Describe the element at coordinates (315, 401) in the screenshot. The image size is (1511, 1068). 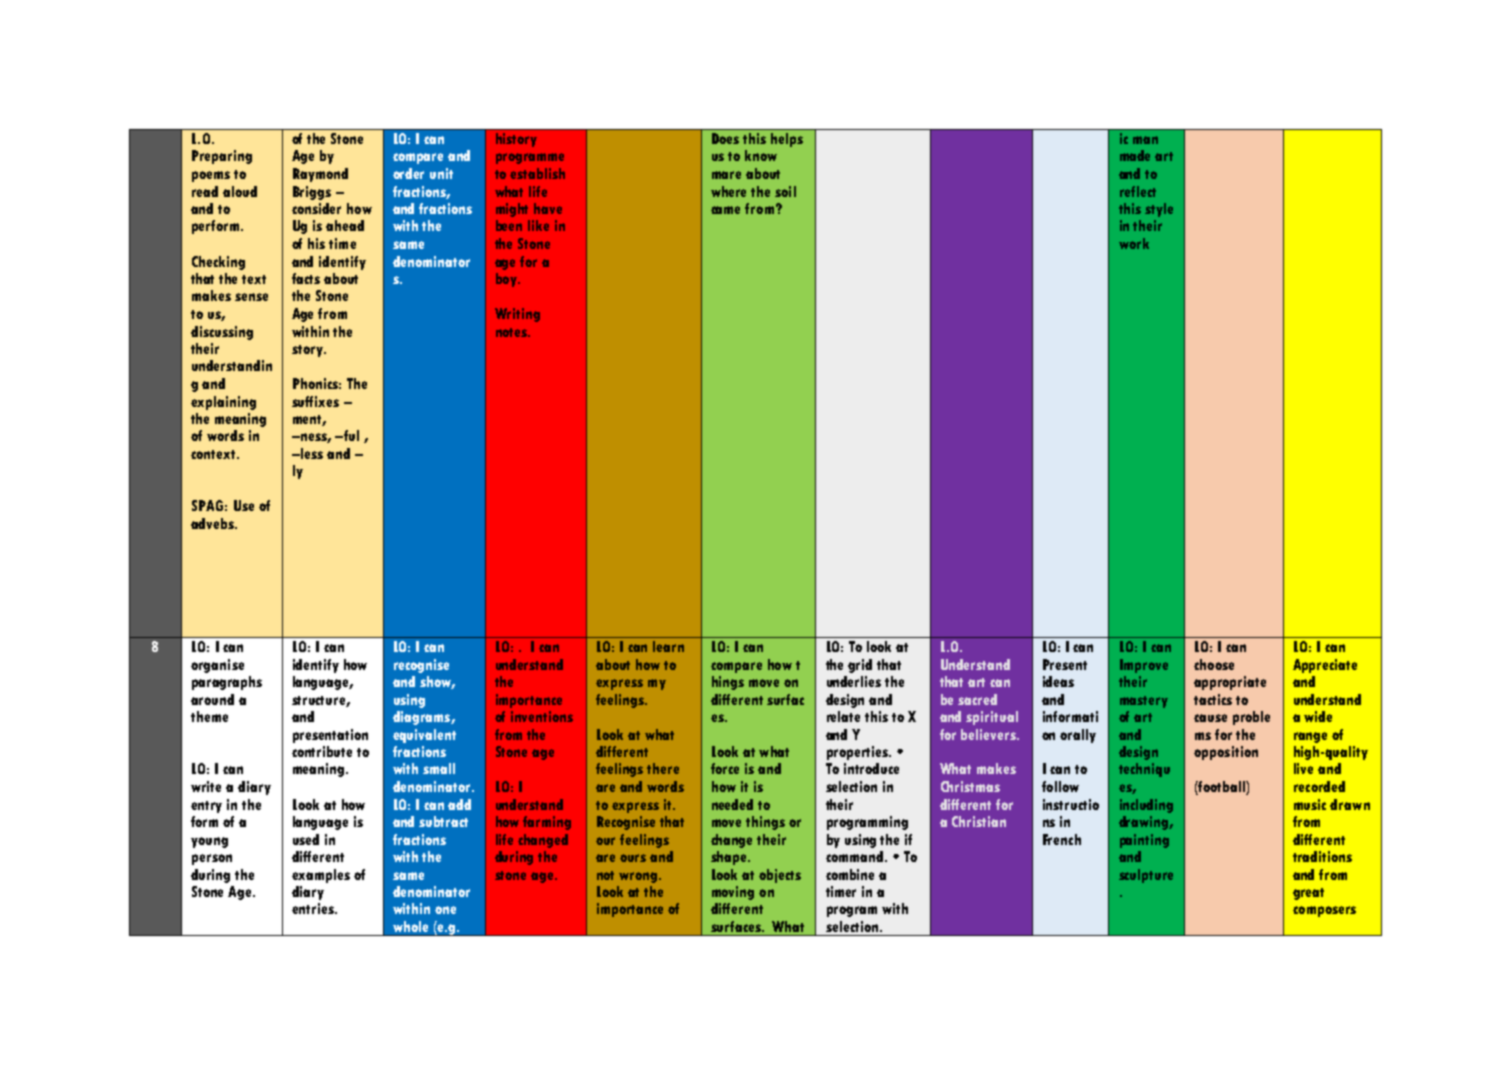
I see `suffixes` at that location.
